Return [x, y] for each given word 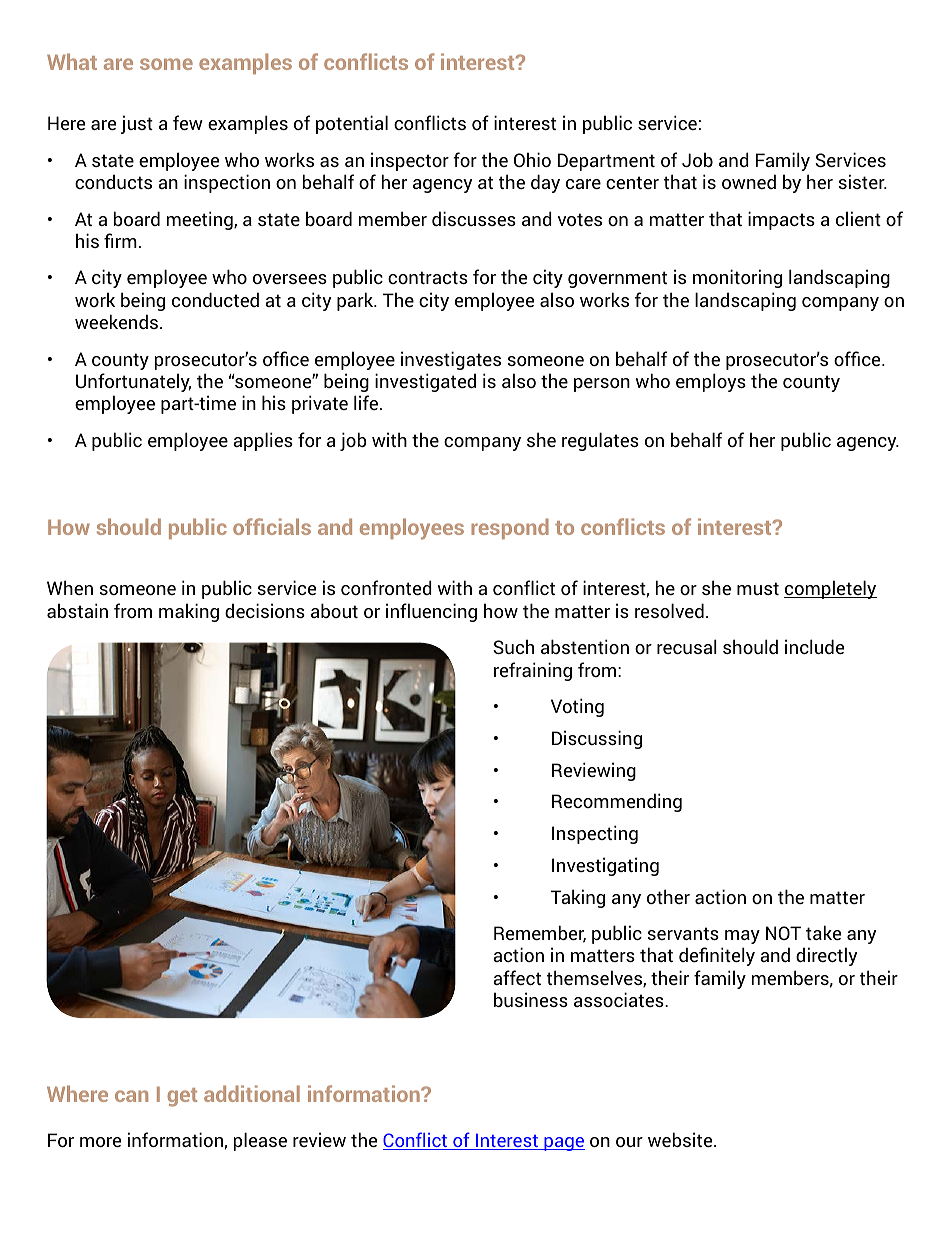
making [189, 612]
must [758, 588]
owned [749, 181]
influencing [431, 612]
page [563, 1144]
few [188, 122]
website [681, 1139]
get [182, 1097]
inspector [410, 161]
